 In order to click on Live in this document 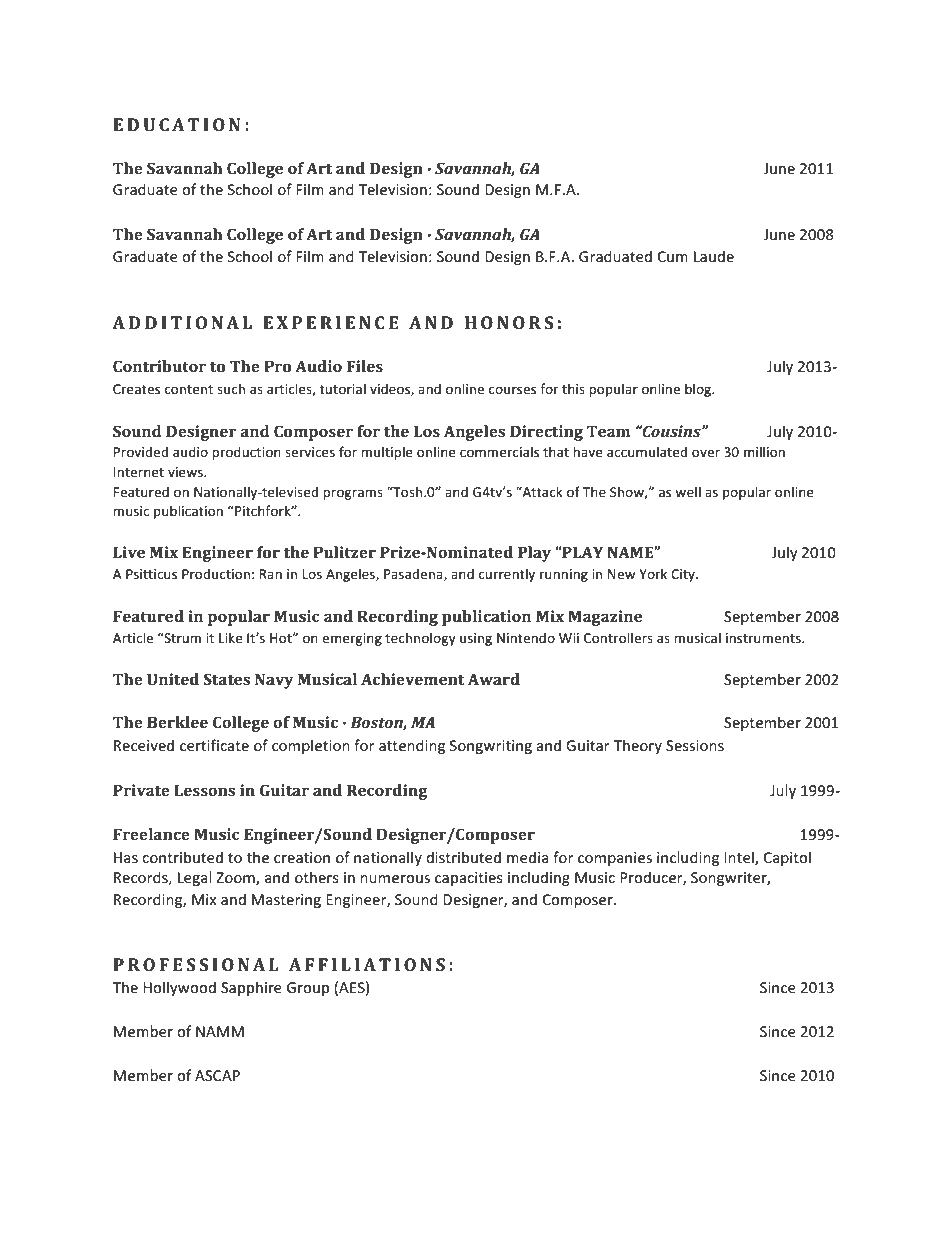, I will do `click(129, 552)`.
